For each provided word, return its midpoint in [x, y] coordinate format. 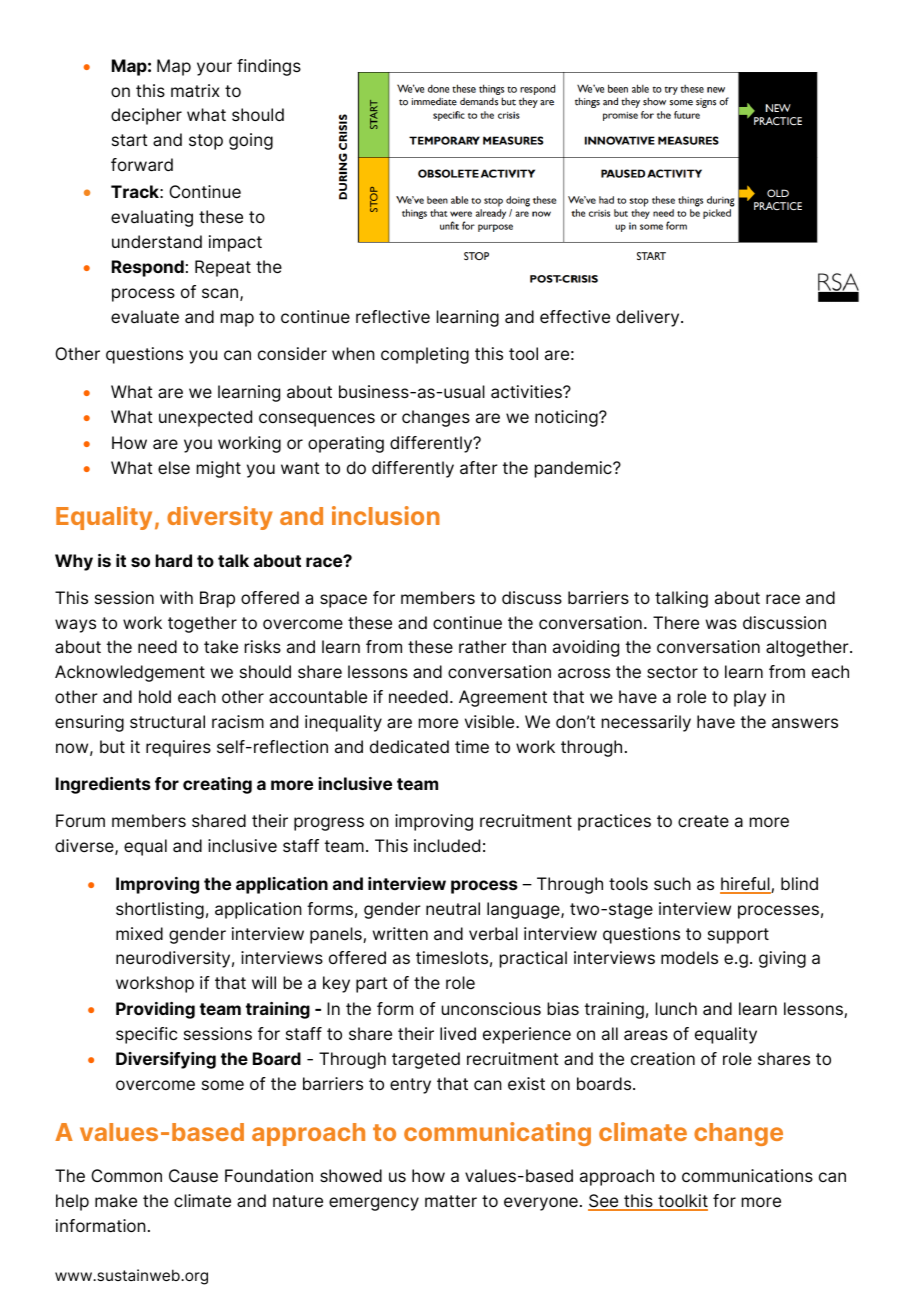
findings [269, 67]
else [174, 467]
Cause [193, 1176]
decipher [146, 116]
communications [747, 1175]
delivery [649, 318]
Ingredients [103, 785]
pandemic [574, 469]
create [703, 821]
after [479, 468]
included [447, 845]
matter [451, 1201]
